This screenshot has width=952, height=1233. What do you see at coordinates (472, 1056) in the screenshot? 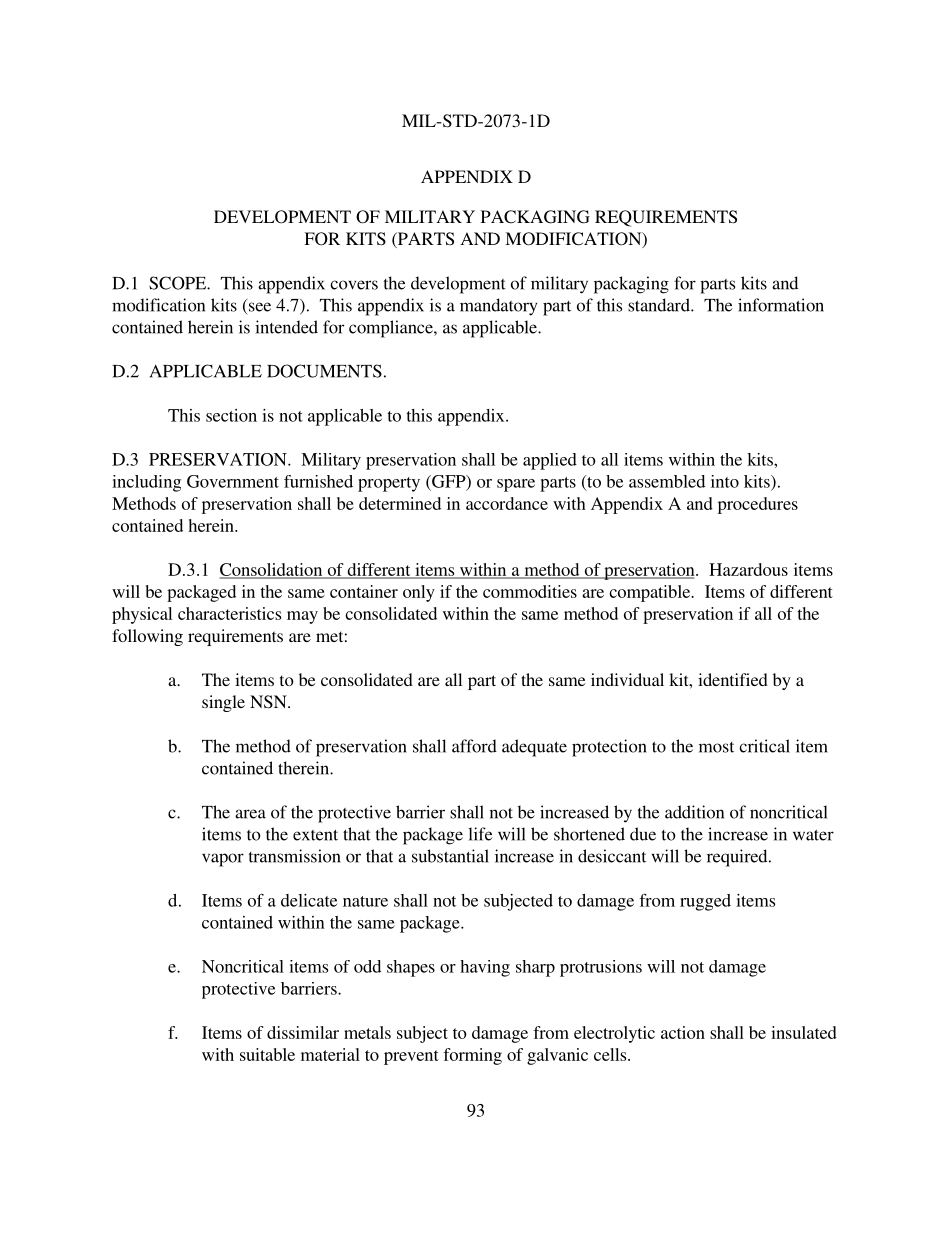
I see `forming` at bounding box center [472, 1056].
